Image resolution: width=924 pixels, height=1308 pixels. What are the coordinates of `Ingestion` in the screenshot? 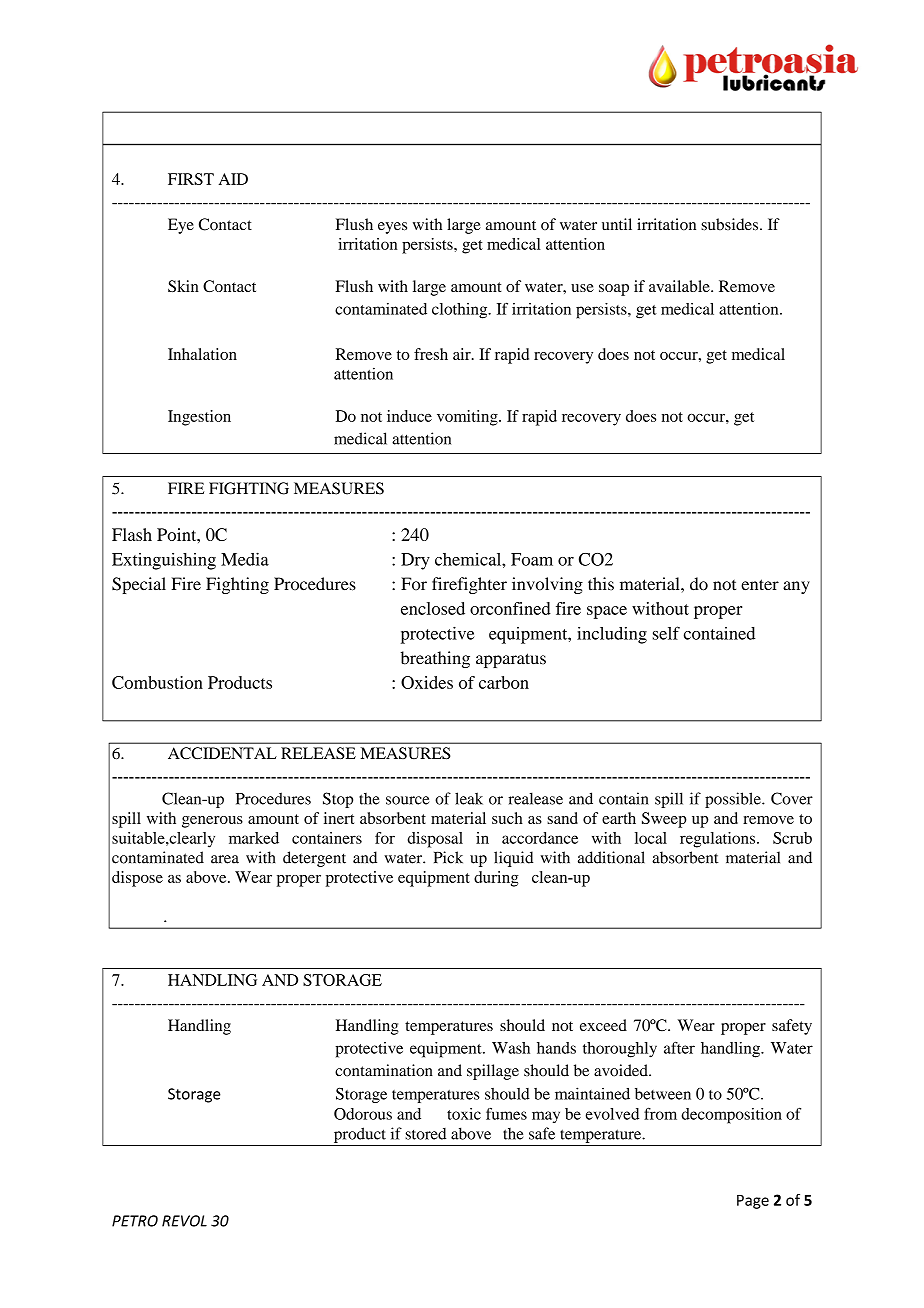 It's located at (199, 418).
